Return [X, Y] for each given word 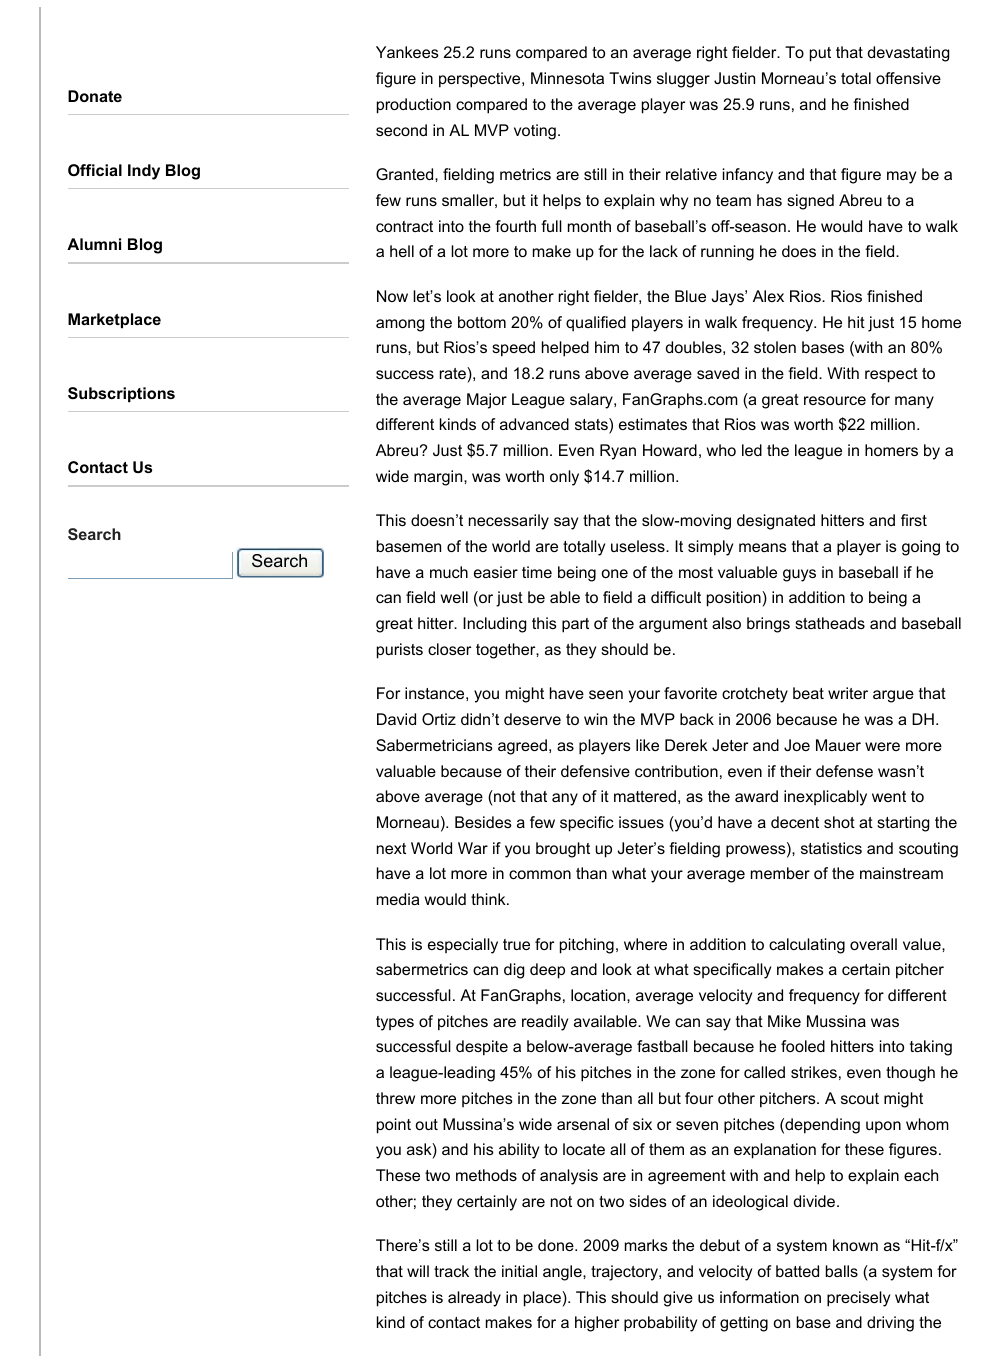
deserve [532, 719]
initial [519, 1271]
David [396, 719]
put [820, 54]
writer [848, 693]
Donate [95, 96]
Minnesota [567, 78]
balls [842, 1271]
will [418, 1271]
